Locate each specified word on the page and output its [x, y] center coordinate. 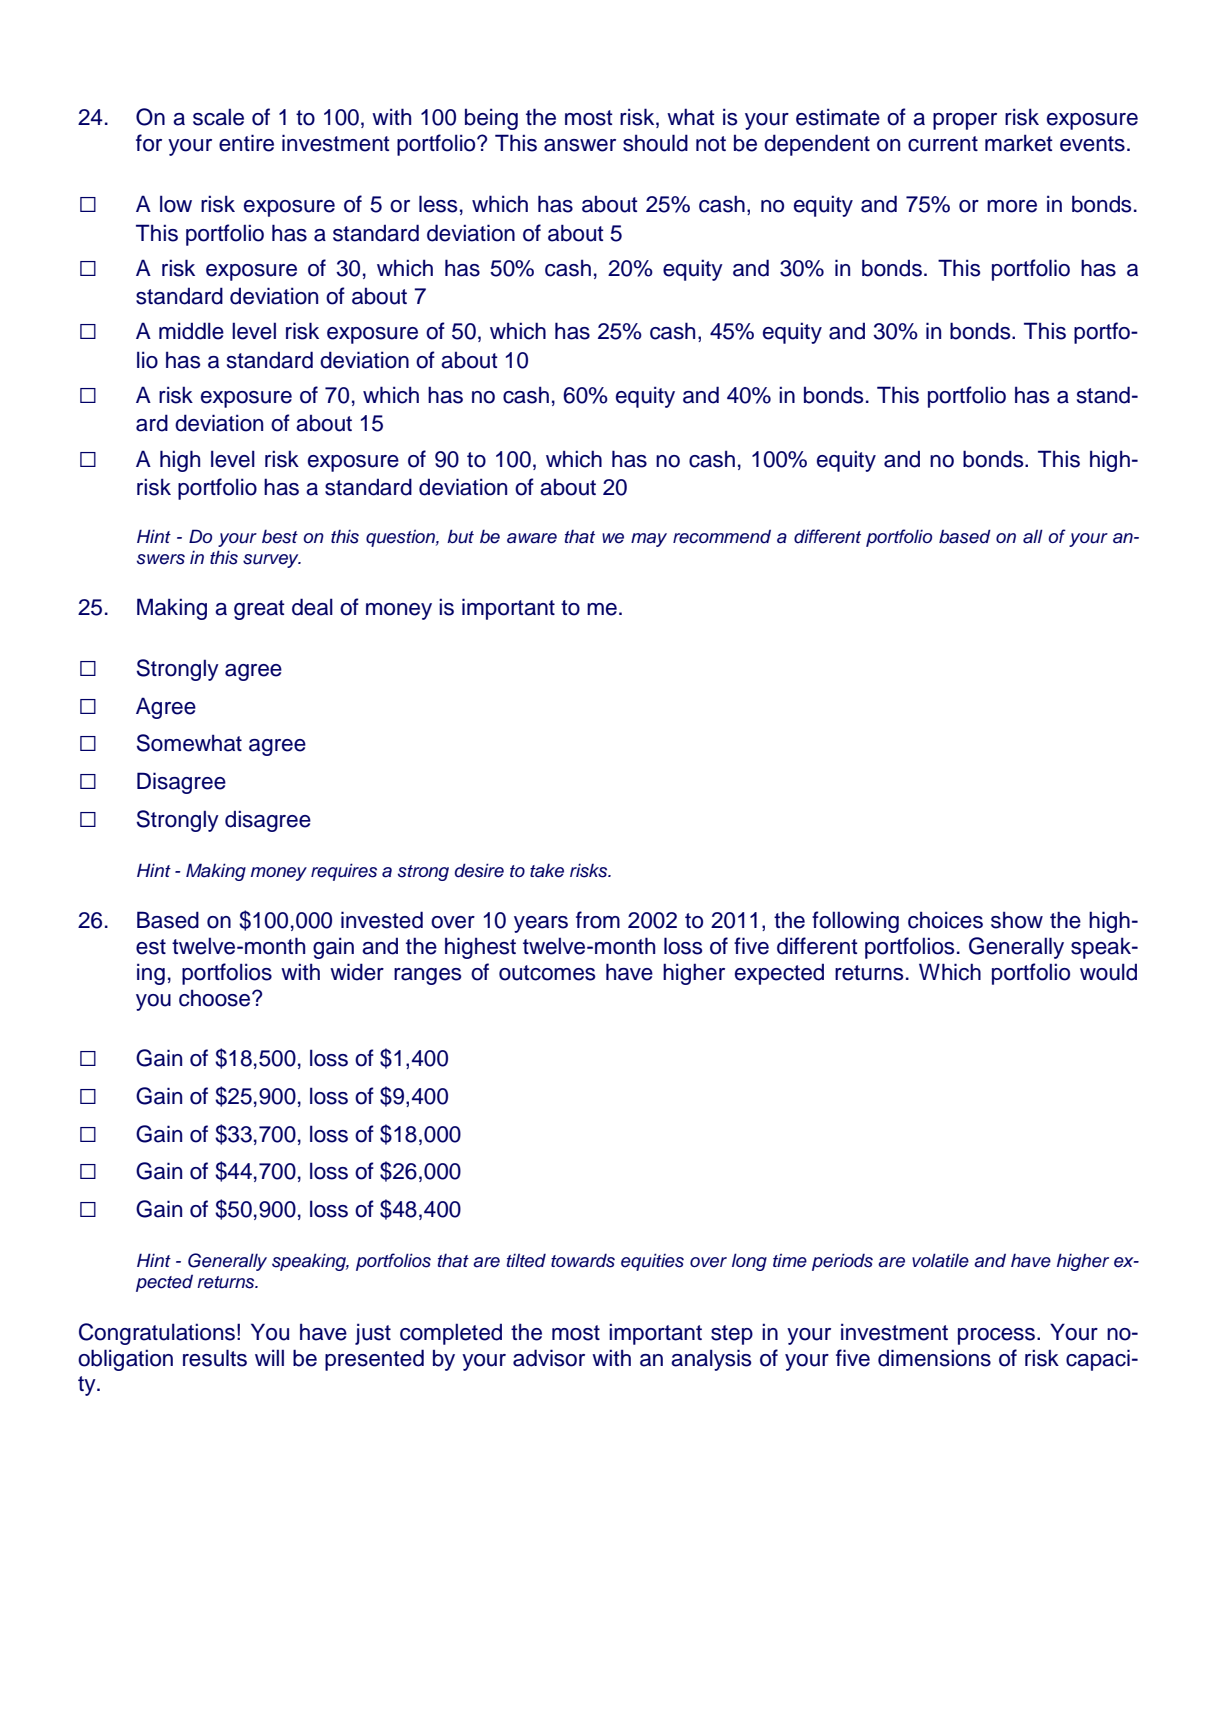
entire [246, 143]
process [996, 1336]
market [1019, 143]
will [269, 1357]
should [655, 143]
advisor [549, 1358]
